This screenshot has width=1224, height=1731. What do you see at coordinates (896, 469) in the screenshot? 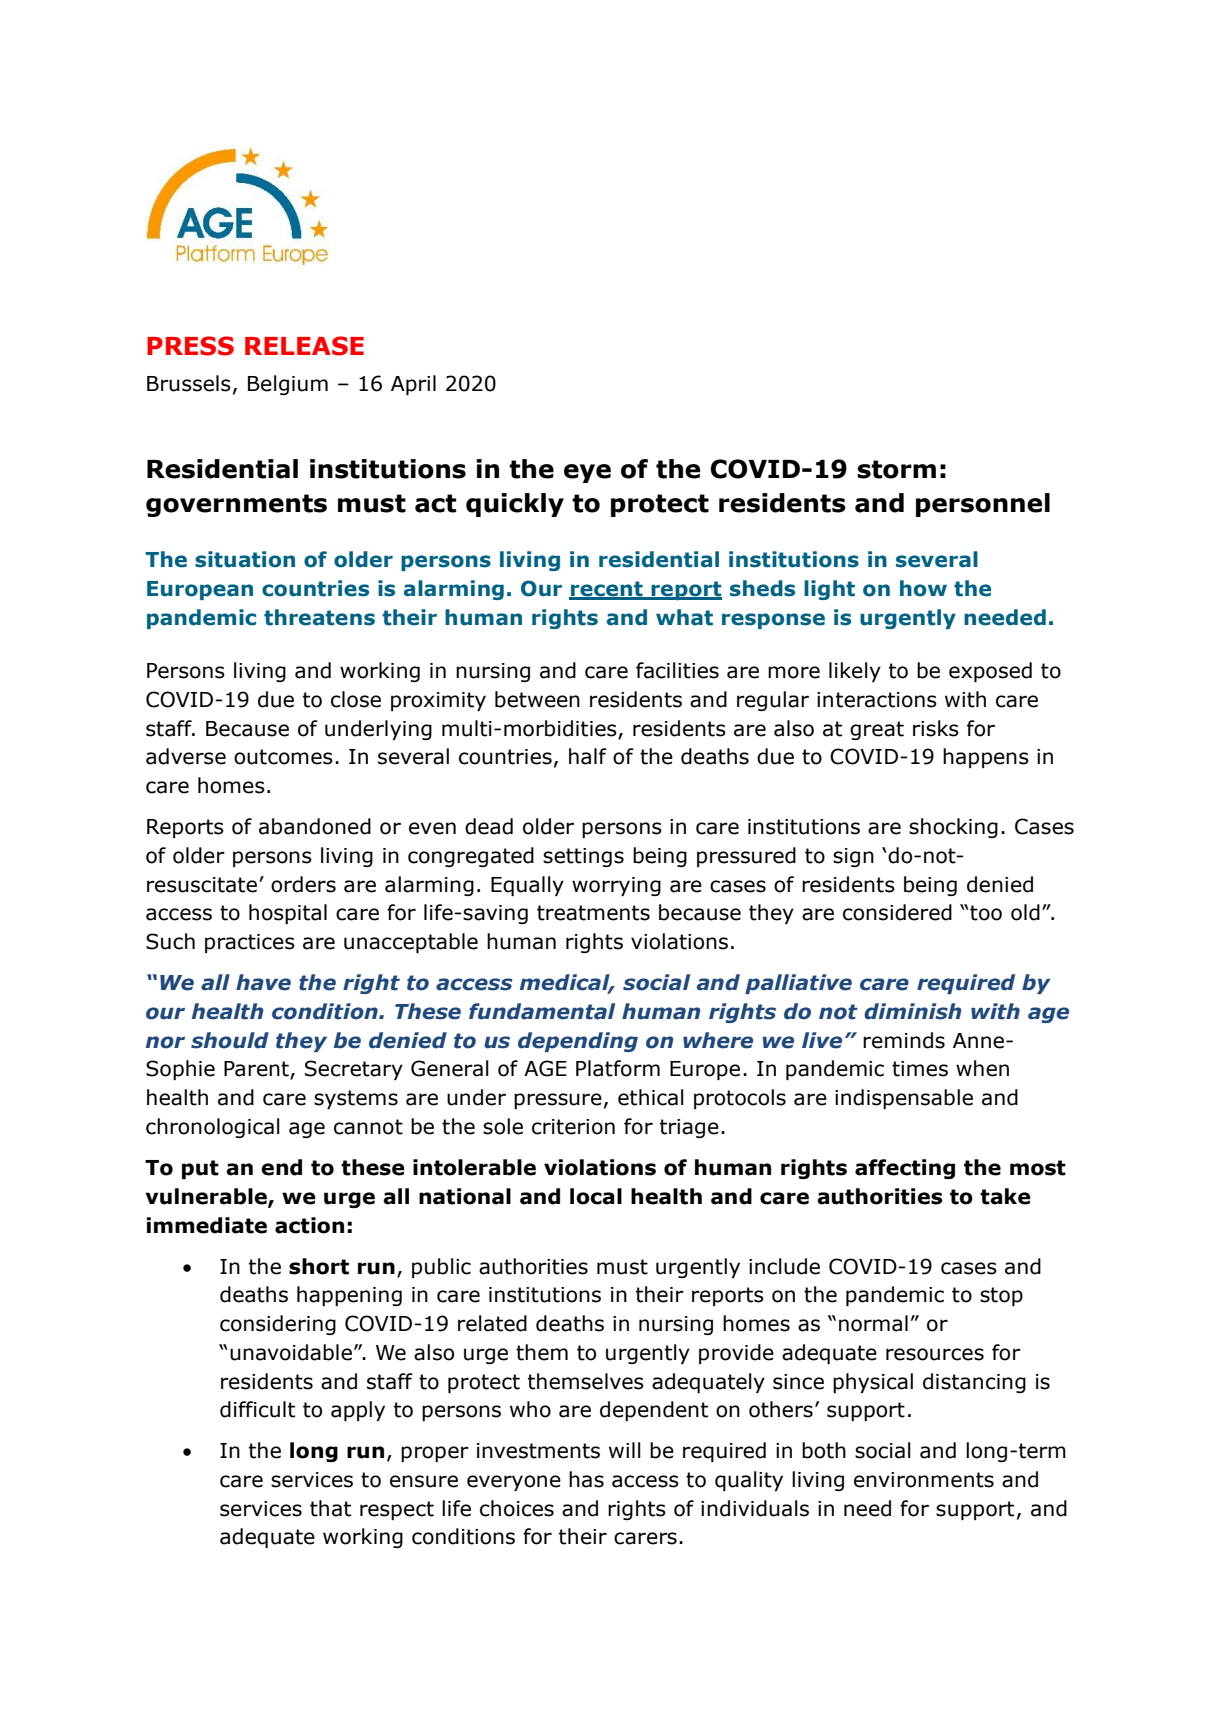
I see `storm` at bounding box center [896, 469].
